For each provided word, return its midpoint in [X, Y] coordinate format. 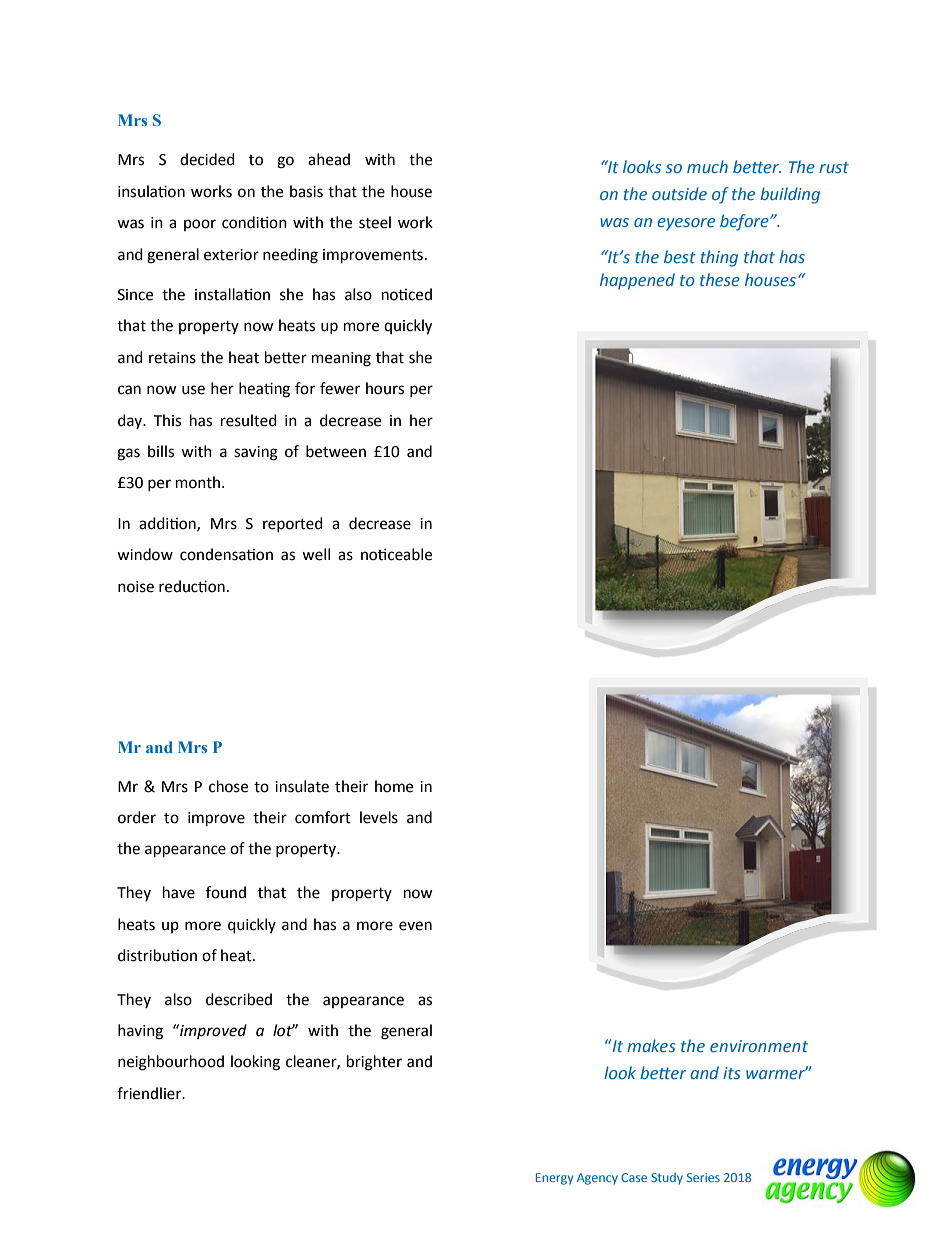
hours [385, 388]
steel [375, 222]
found [226, 892]
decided [207, 159]
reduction [192, 586]
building [790, 195]
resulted [249, 420]
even [415, 926]
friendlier [150, 1093]
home [394, 786]
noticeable [396, 554]
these [720, 279]
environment [759, 1046]
